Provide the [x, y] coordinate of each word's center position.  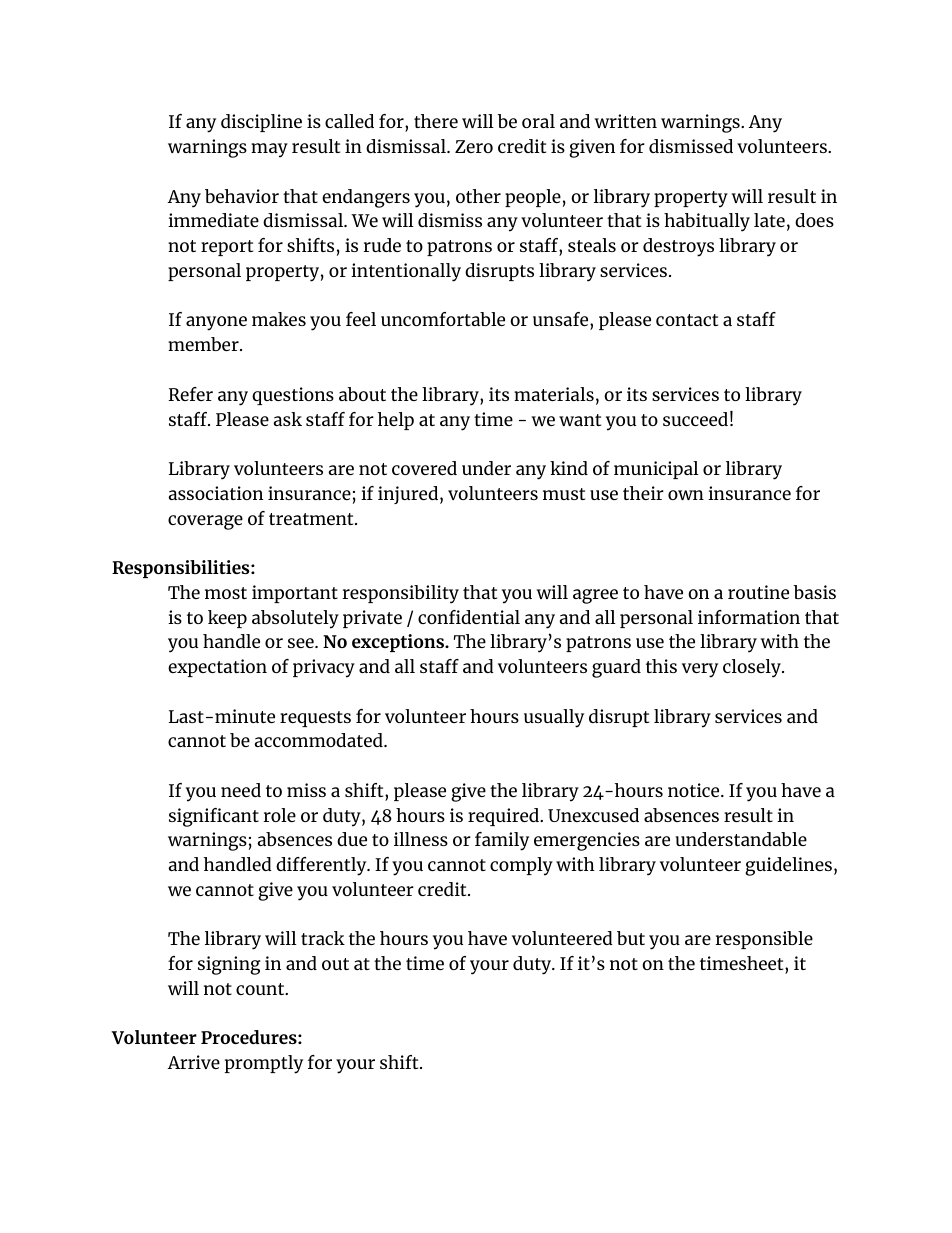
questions [293, 396]
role [280, 815]
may [269, 150]
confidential [469, 617]
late [769, 220]
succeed [695, 419]
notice [695, 790]
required [504, 817]
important [295, 594]
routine [758, 592]
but [631, 938]
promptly [264, 1064]
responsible [764, 940]
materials [554, 394]
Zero [474, 146]
